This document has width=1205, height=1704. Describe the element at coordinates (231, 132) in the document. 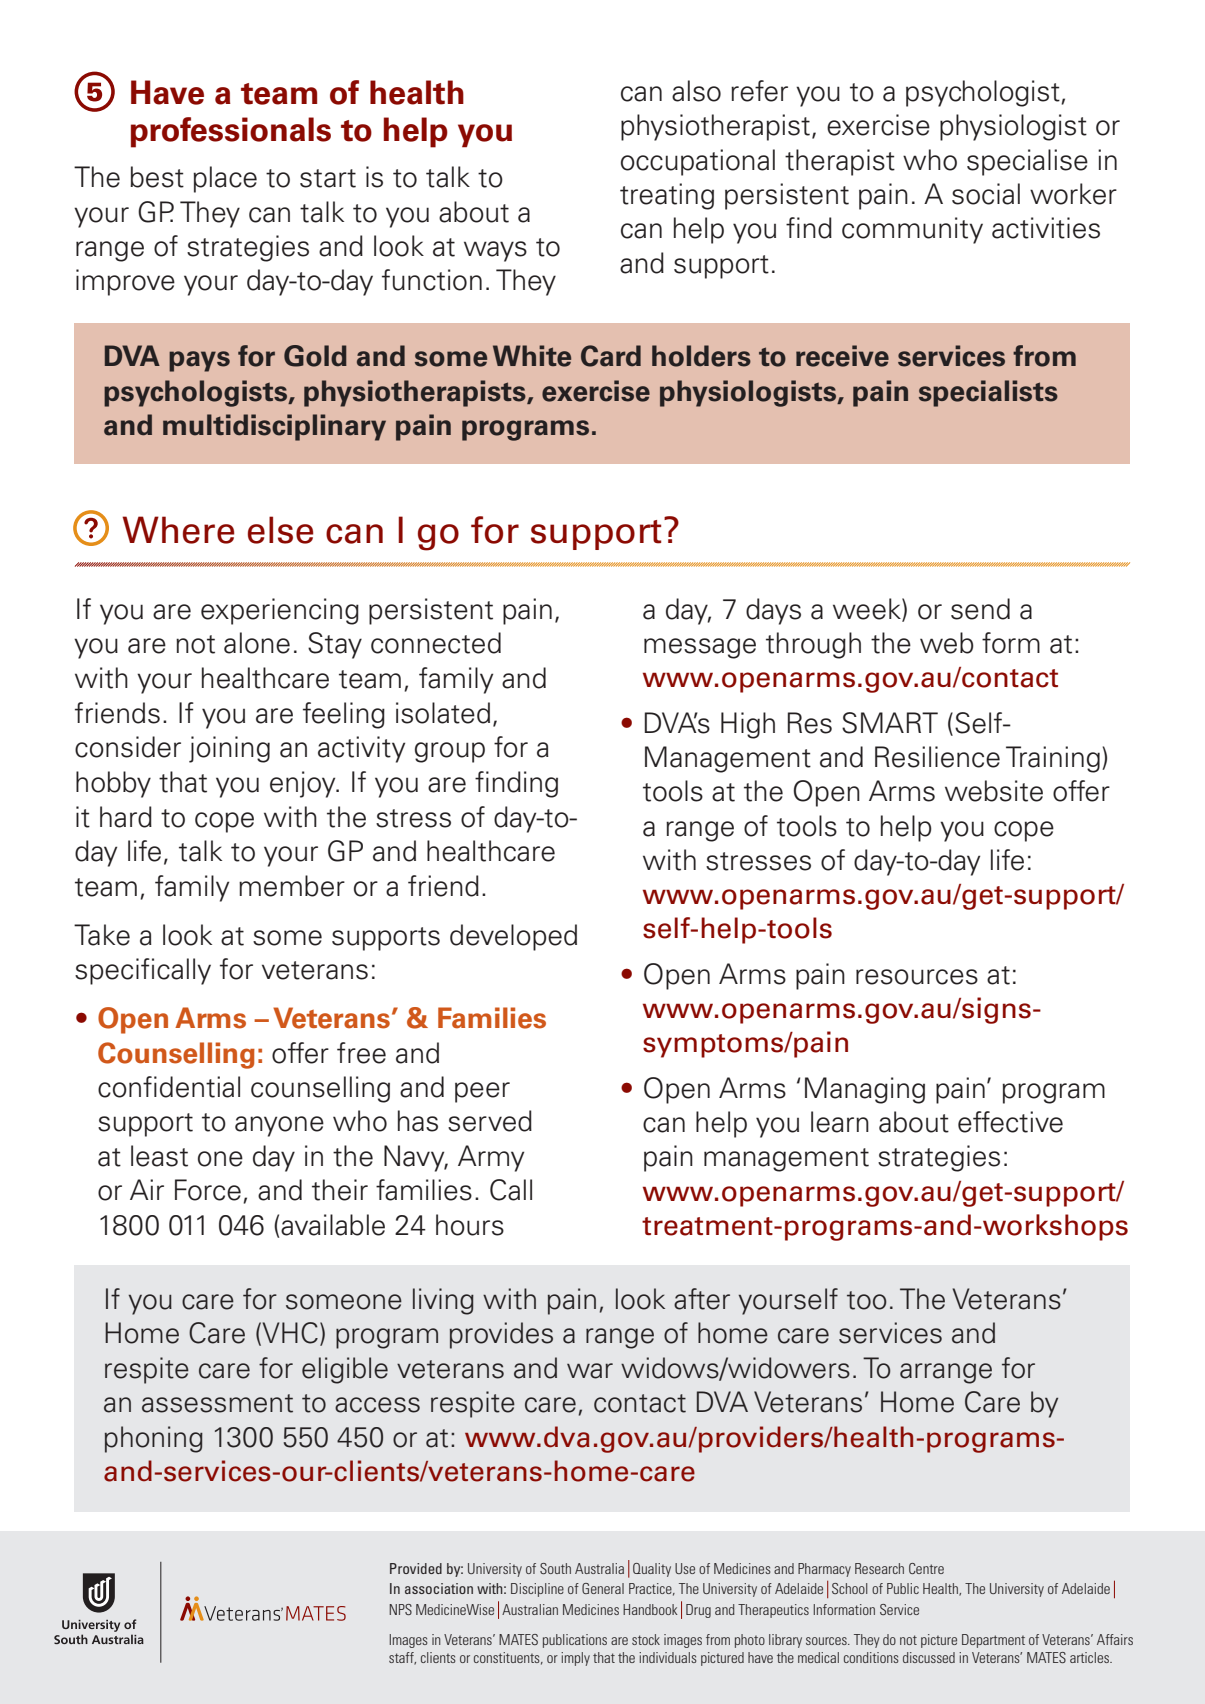

I see `professionals` at that location.
